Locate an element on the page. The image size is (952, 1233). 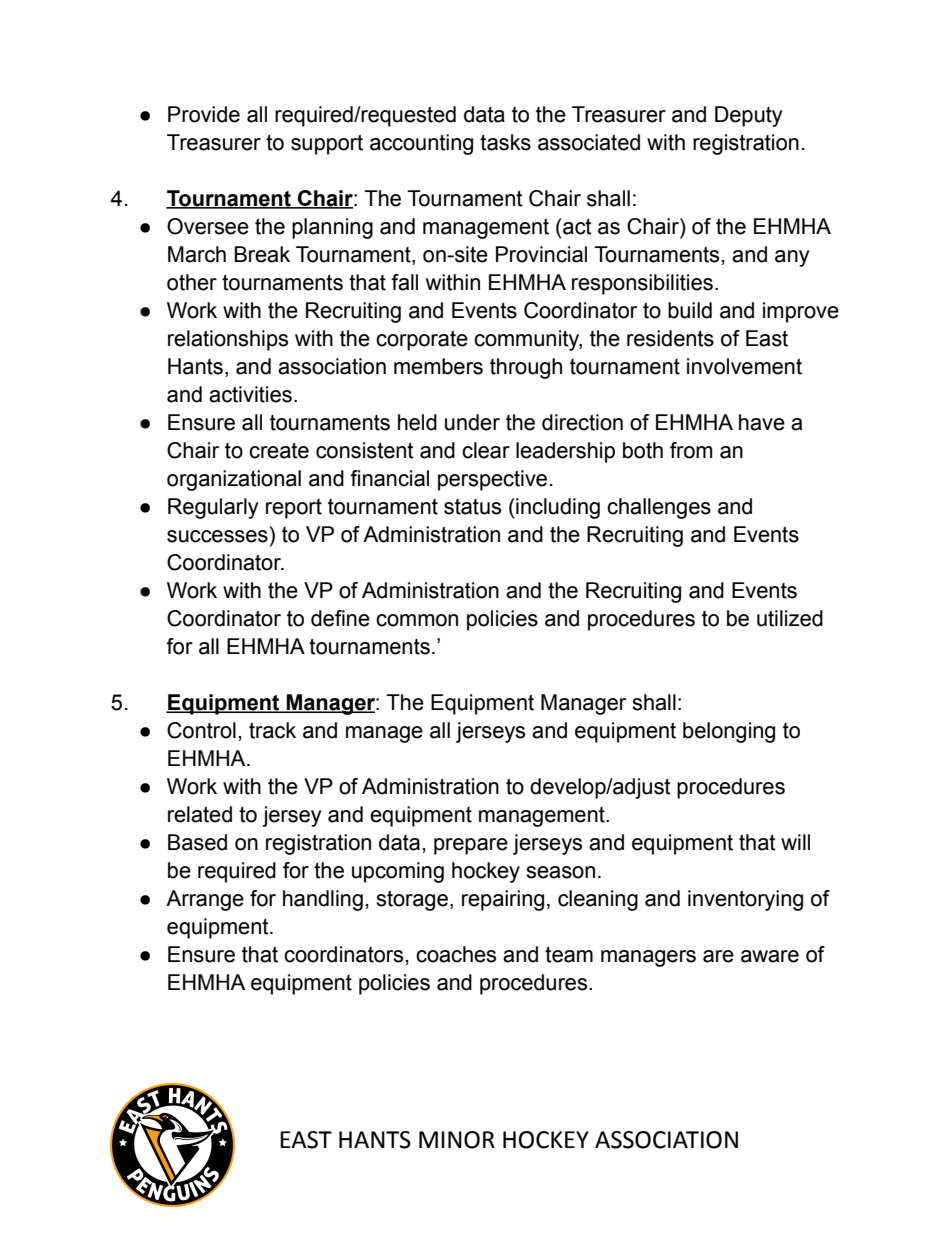
MINOR is located at coordinates (457, 1140).
